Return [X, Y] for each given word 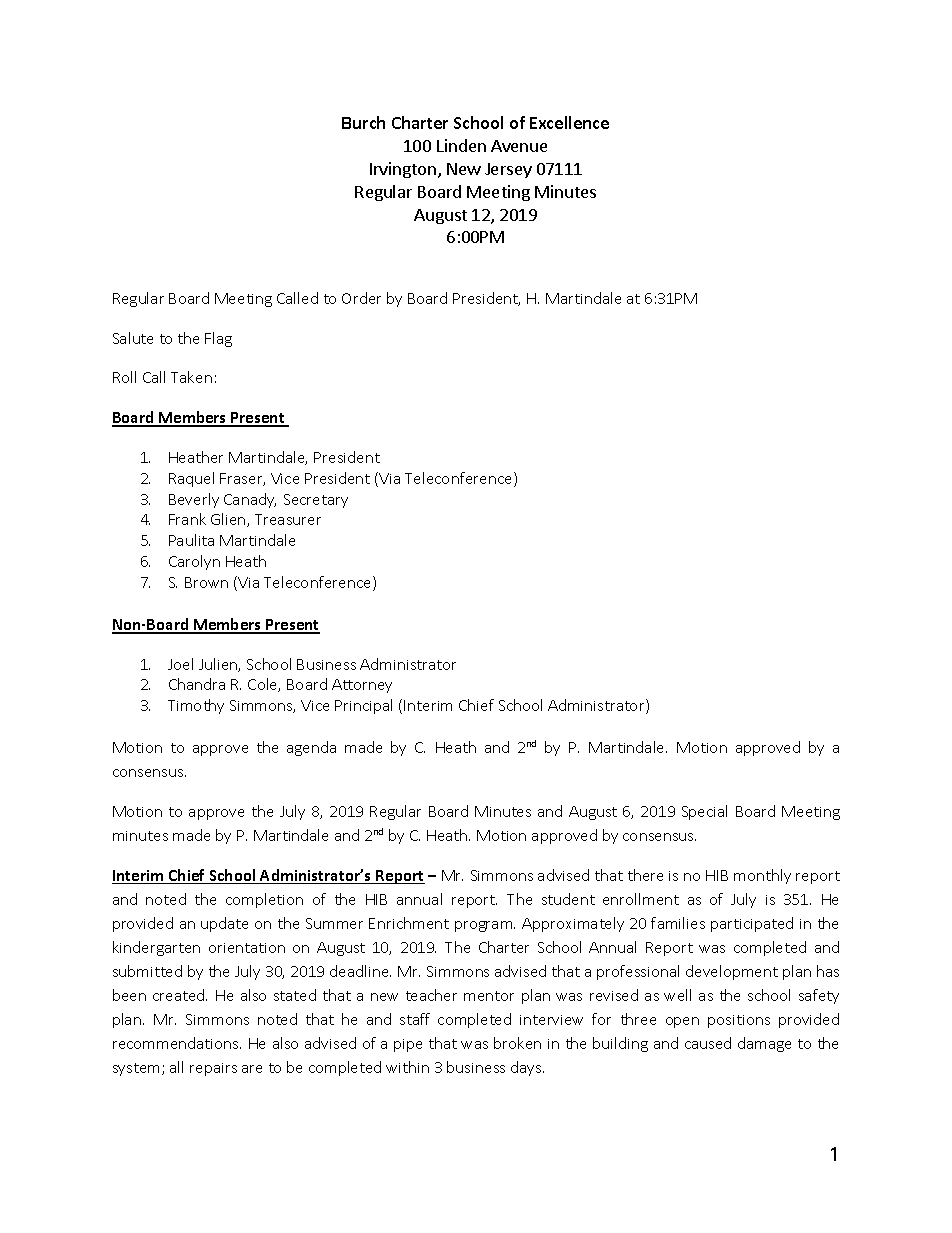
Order [361, 298]
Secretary [316, 501]
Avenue [519, 146]
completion [264, 900]
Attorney [362, 686]
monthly [762, 876]
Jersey [508, 170]
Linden [461, 145]
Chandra [197, 684]
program [485, 926]
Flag [218, 339]
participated [752, 924]
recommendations [177, 1043]
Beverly [194, 500]
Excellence [569, 122]
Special [704, 812]
